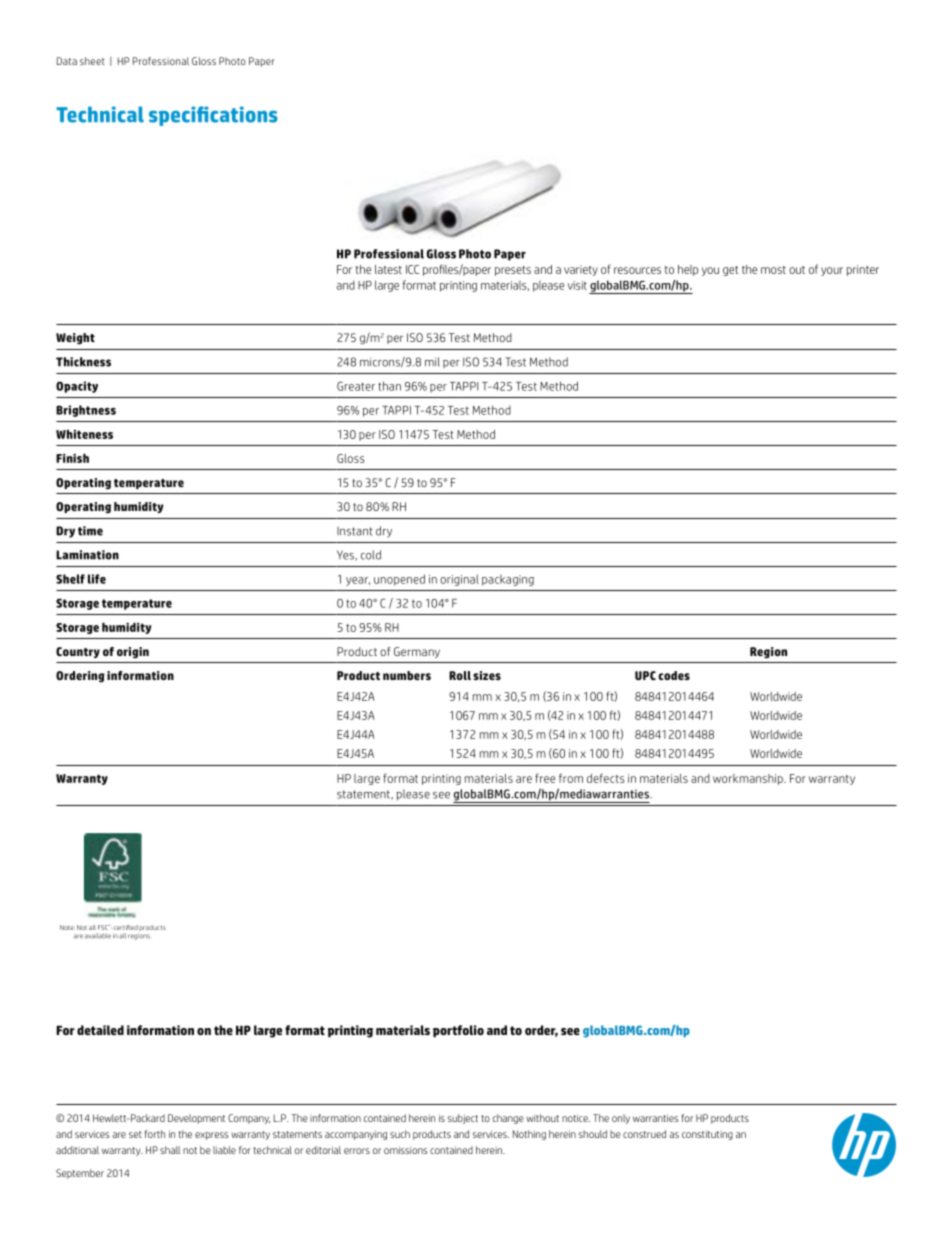 The height and width of the screenshot is (1233, 952). Describe the element at coordinates (749, 779) in the screenshot. I see `workmanship` at that location.
